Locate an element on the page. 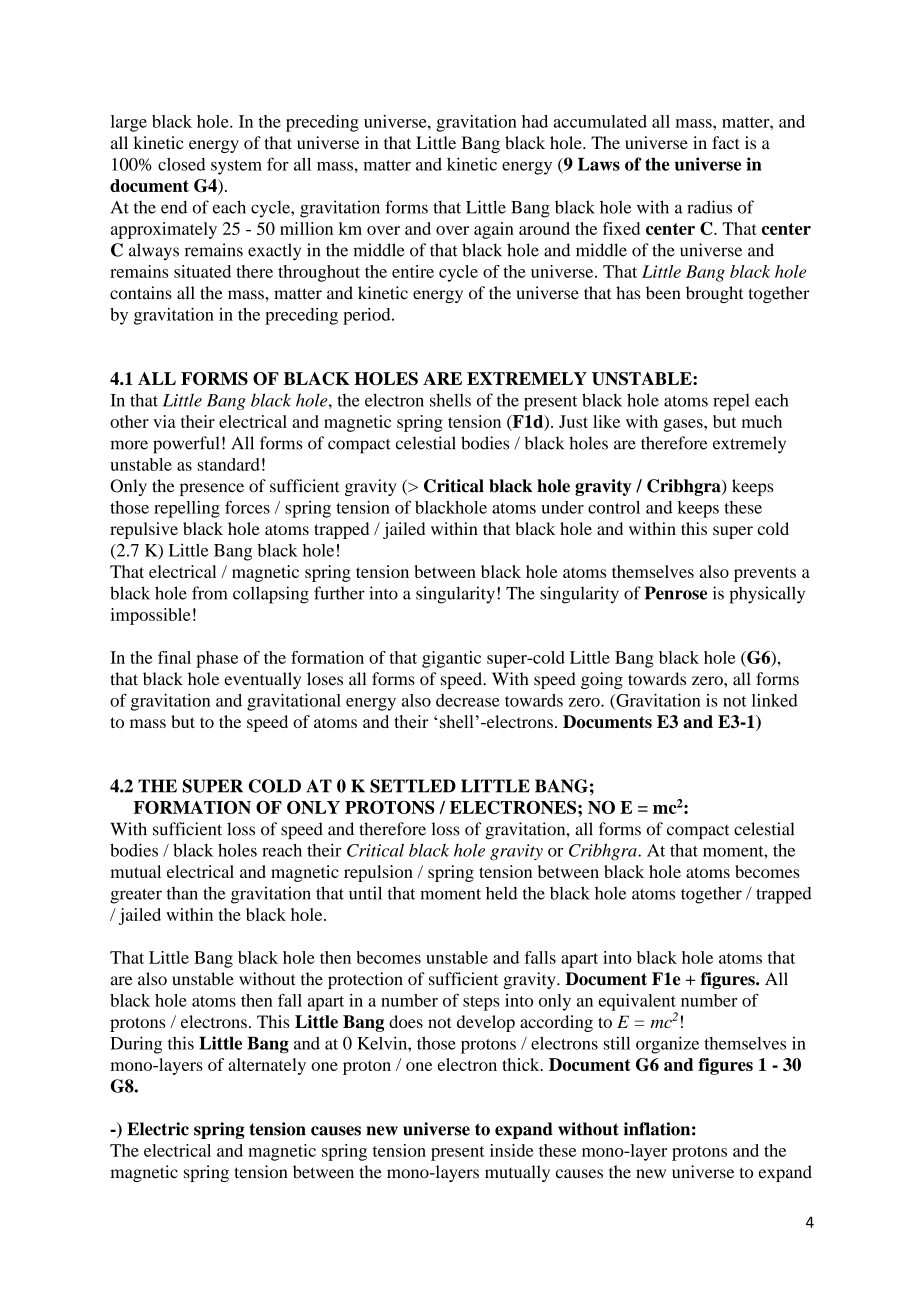  closed is located at coordinates (182, 164).
